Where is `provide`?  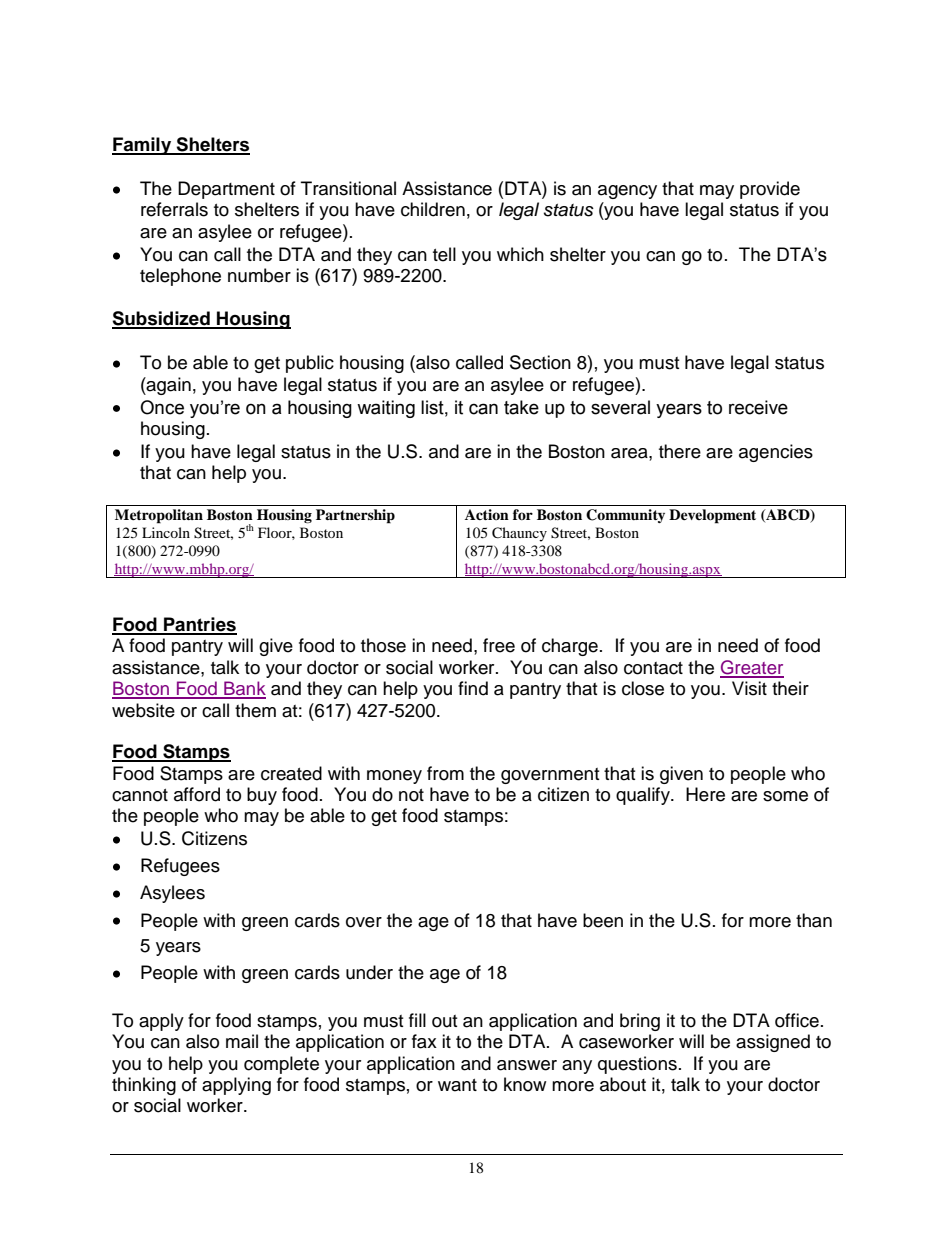 provide is located at coordinates (770, 190).
